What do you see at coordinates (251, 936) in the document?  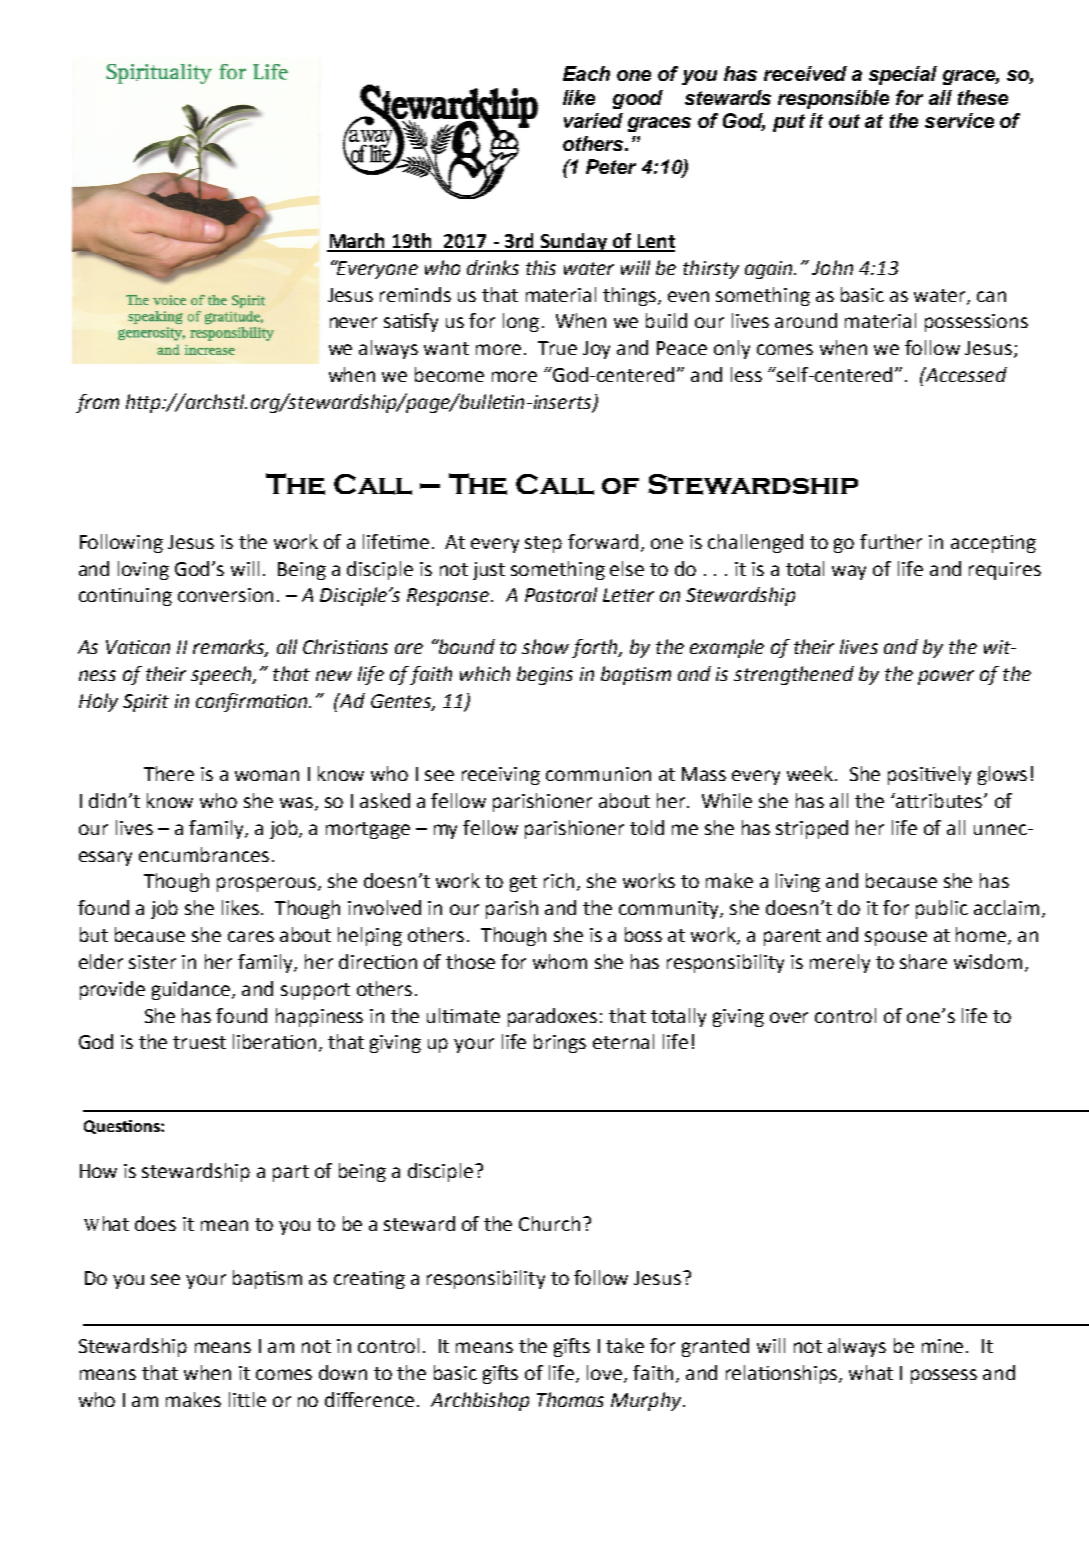 I see `cares` at bounding box center [251, 936].
